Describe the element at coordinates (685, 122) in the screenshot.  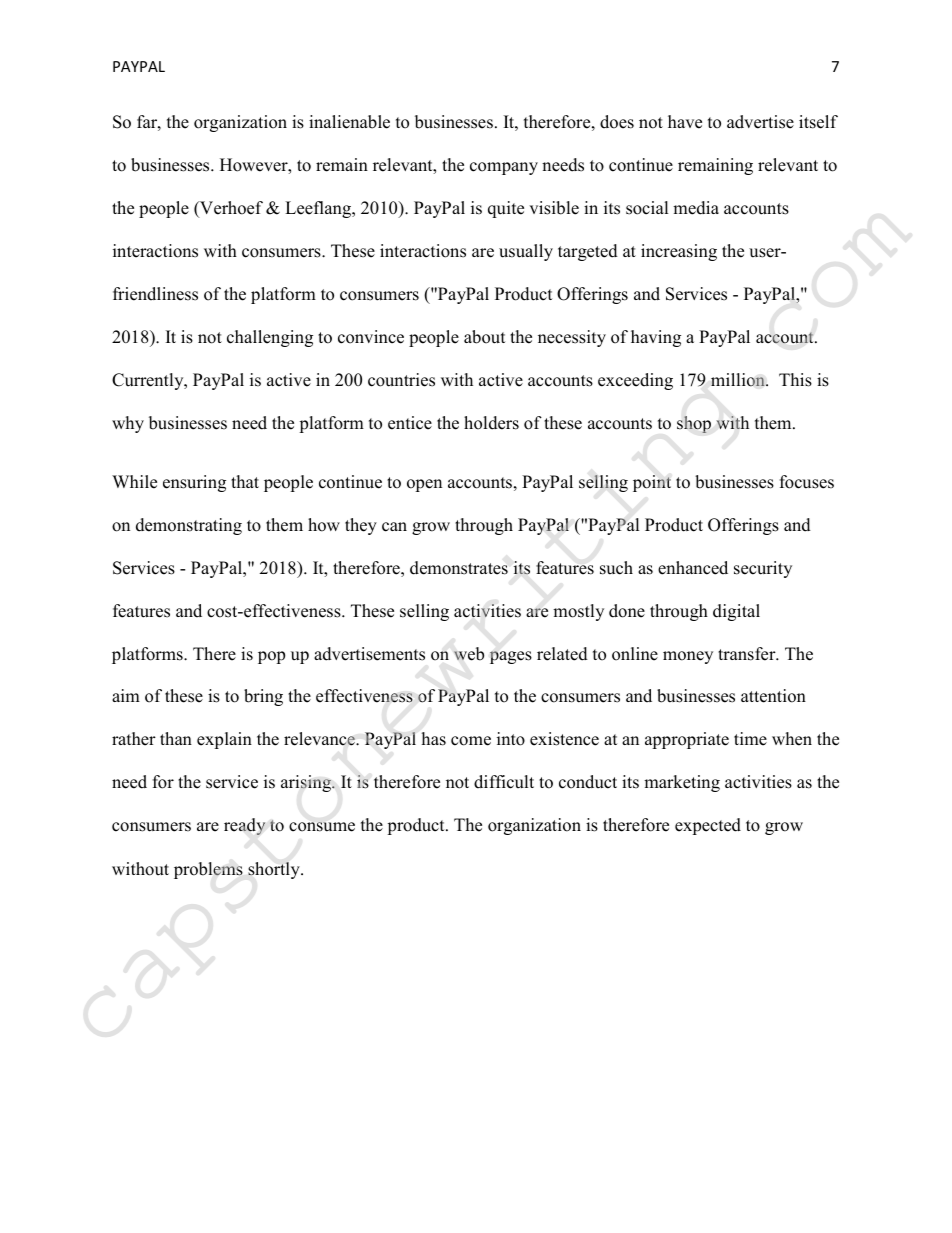
I see `have` at that location.
